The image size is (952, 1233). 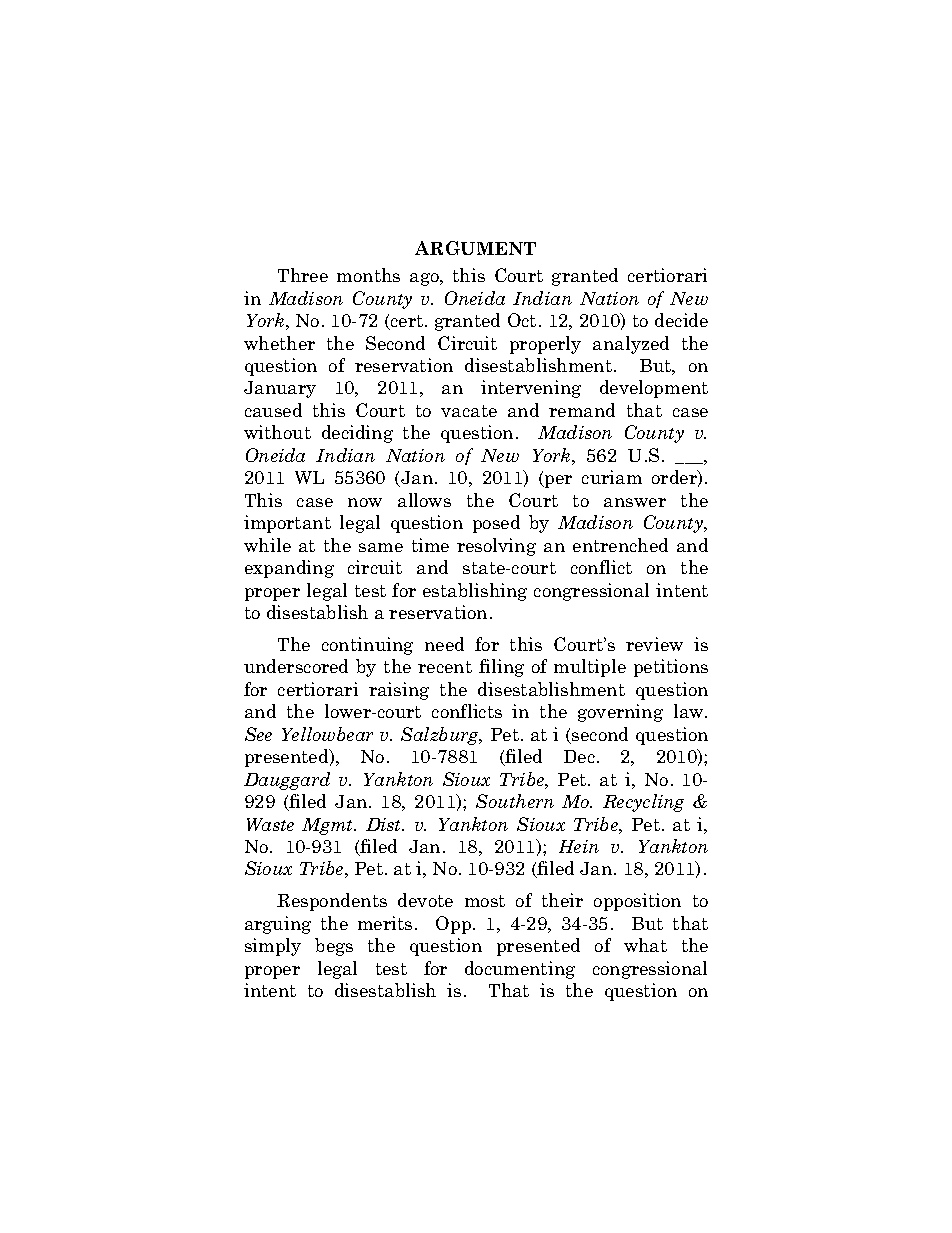 What do you see at coordinates (645, 945) in the screenshot?
I see `what` at bounding box center [645, 945].
